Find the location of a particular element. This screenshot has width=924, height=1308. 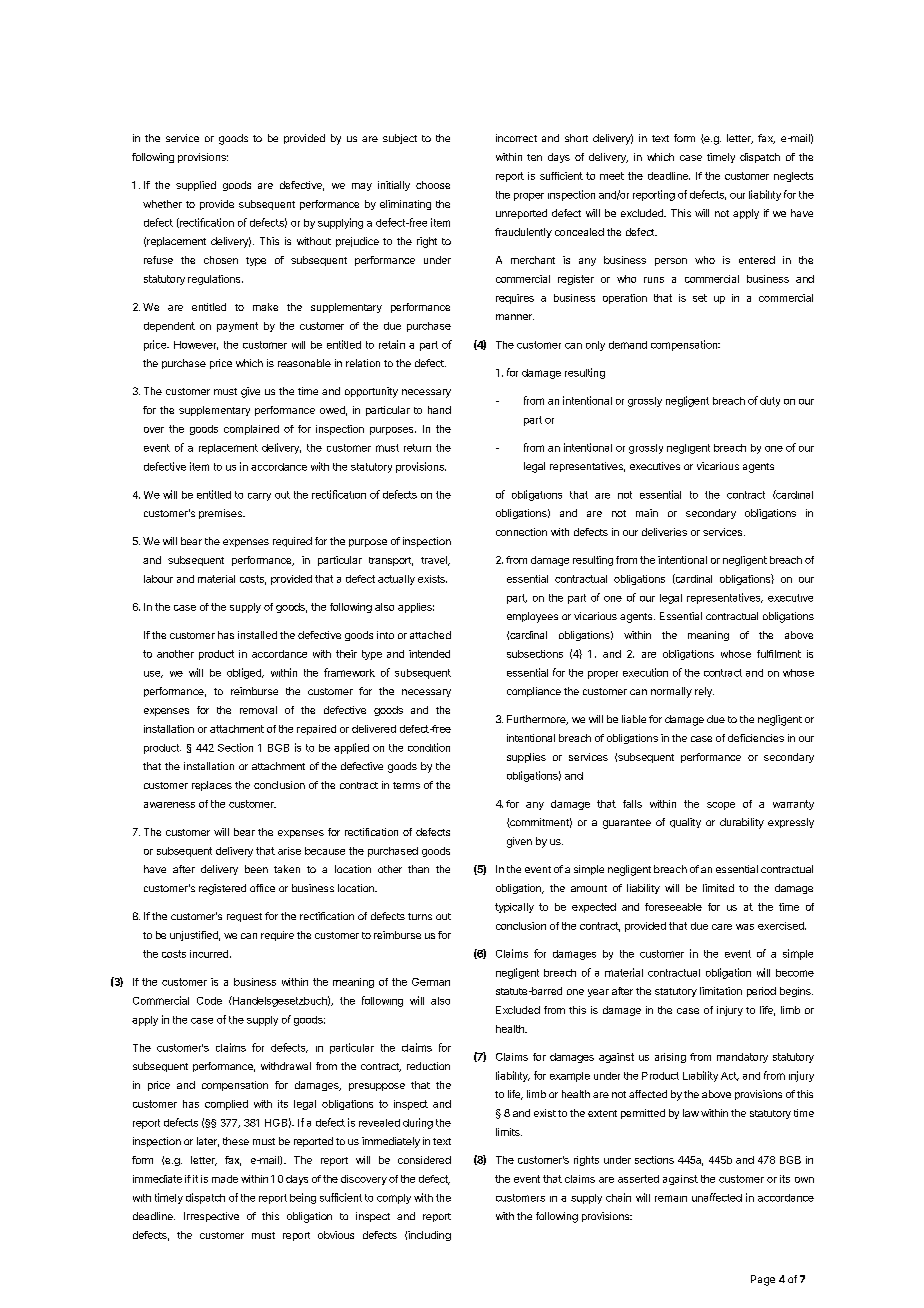

comply is located at coordinates (394, 1199).
